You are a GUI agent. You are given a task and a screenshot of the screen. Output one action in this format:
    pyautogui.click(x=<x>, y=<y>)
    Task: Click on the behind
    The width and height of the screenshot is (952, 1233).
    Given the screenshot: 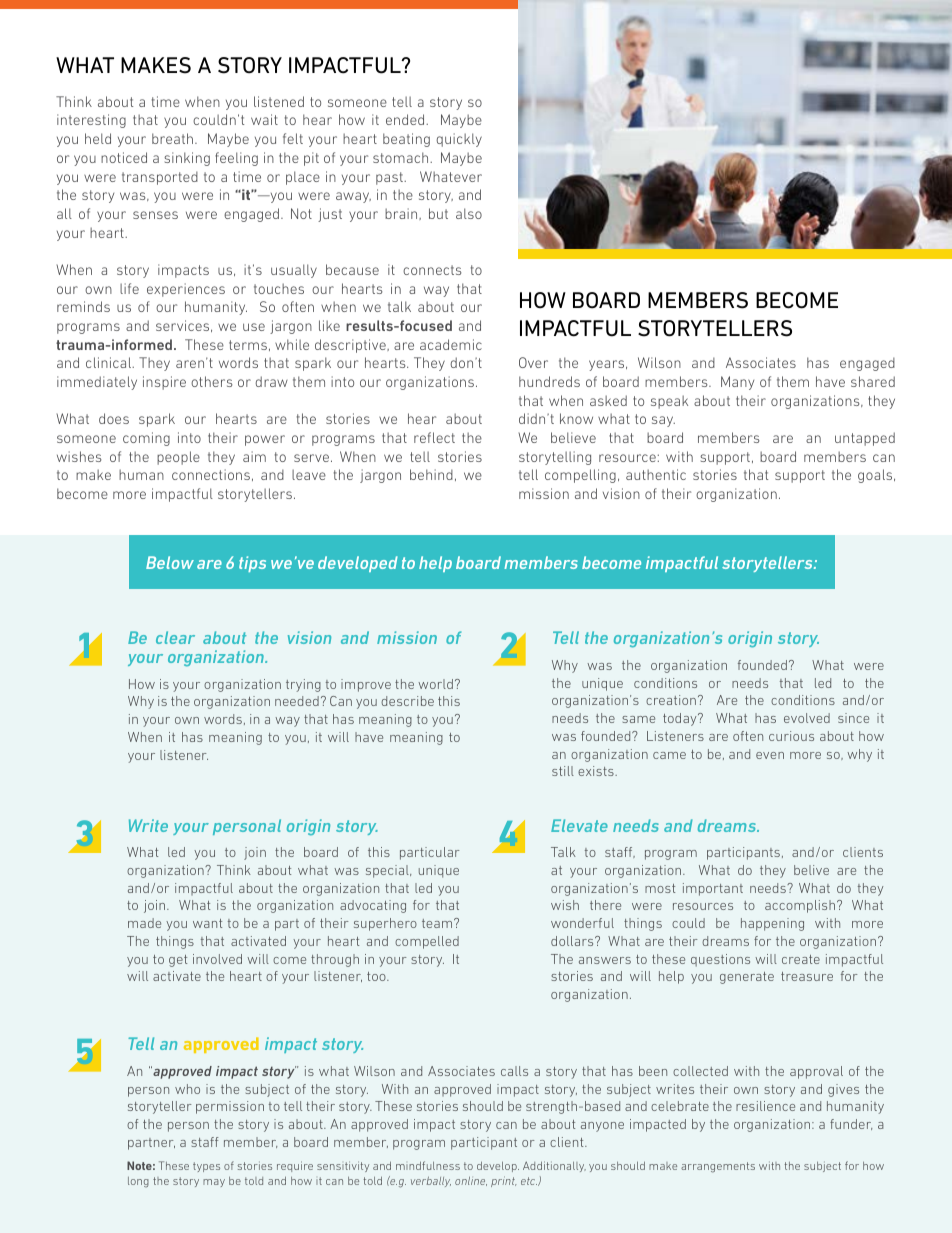 What is the action you would take?
    pyautogui.click(x=431, y=474)
